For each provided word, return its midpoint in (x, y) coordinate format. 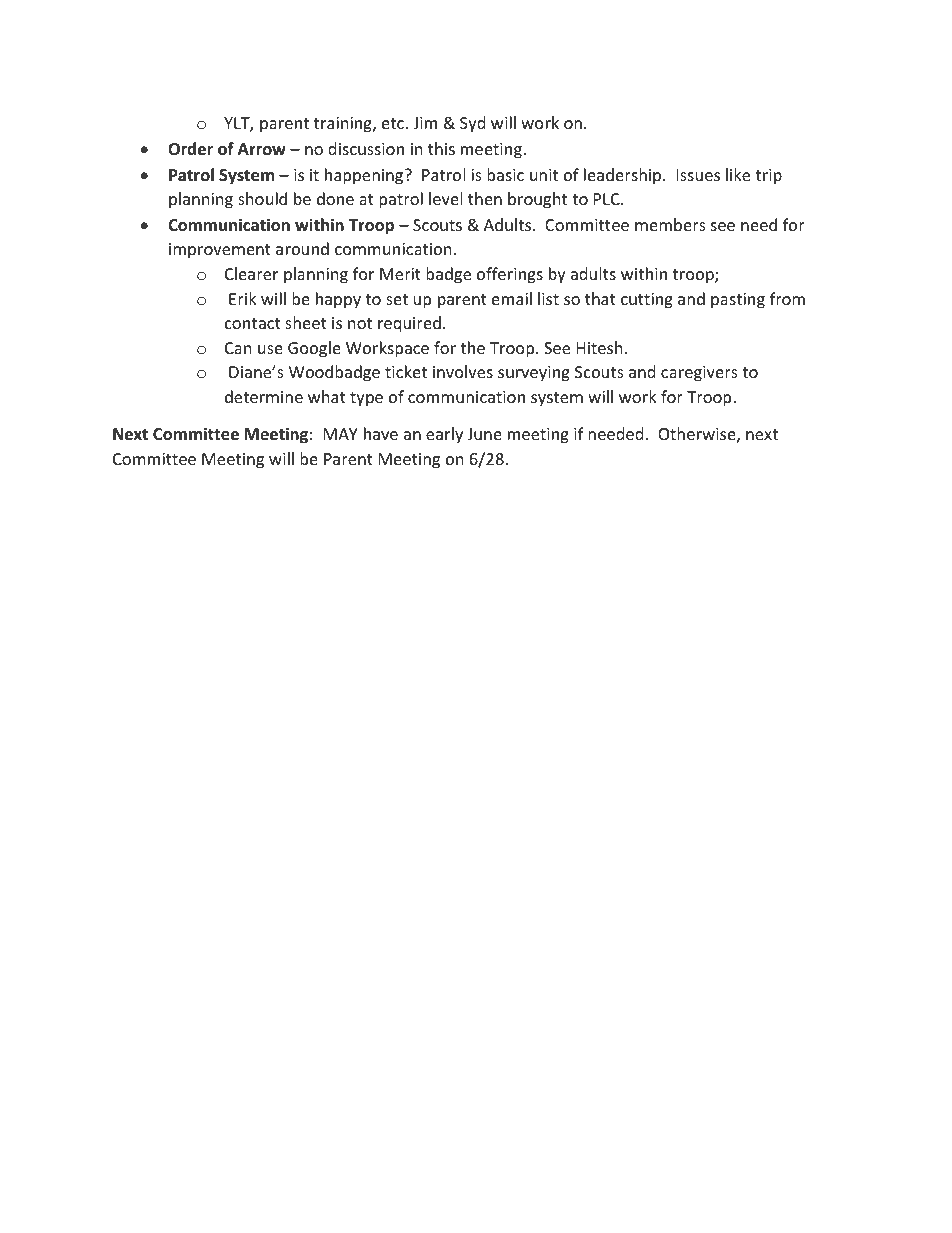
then (485, 198)
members (670, 224)
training (344, 125)
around (302, 248)
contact (253, 323)
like (738, 174)
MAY (341, 434)
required (409, 324)
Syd (472, 124)
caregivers (699, 374)
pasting (738, 301)
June (484, 434)
